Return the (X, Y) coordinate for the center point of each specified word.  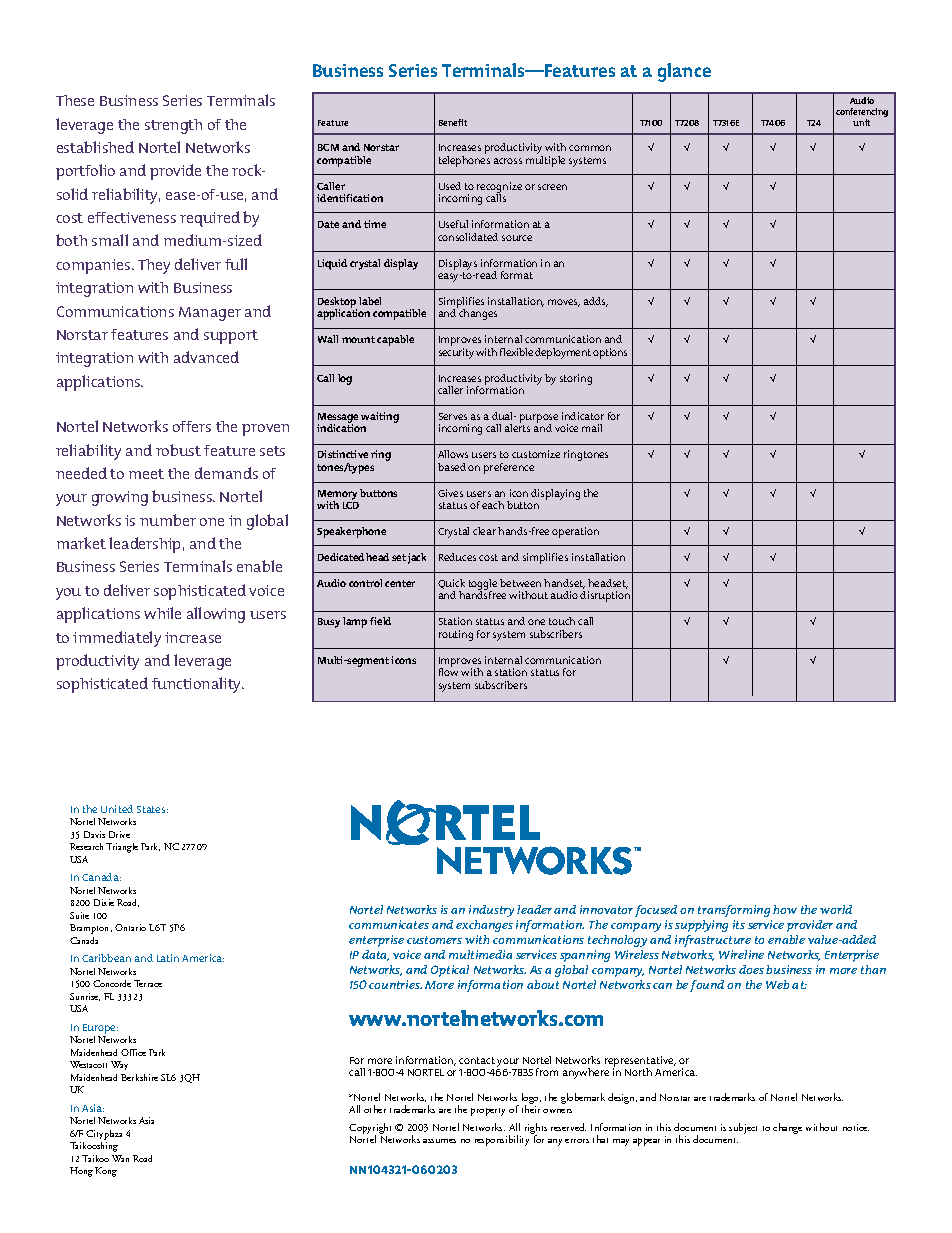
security (456, 353)
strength (173, 126)
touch (562, 621)
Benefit (453, 122)
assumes (439, 1141)
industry (491, 911)
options (610, 353)
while (162, 613)
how (785, 909)
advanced (206, 357)
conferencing (862, 114)
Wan (120, 1158)
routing (456, 635)
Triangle (122, 848)
